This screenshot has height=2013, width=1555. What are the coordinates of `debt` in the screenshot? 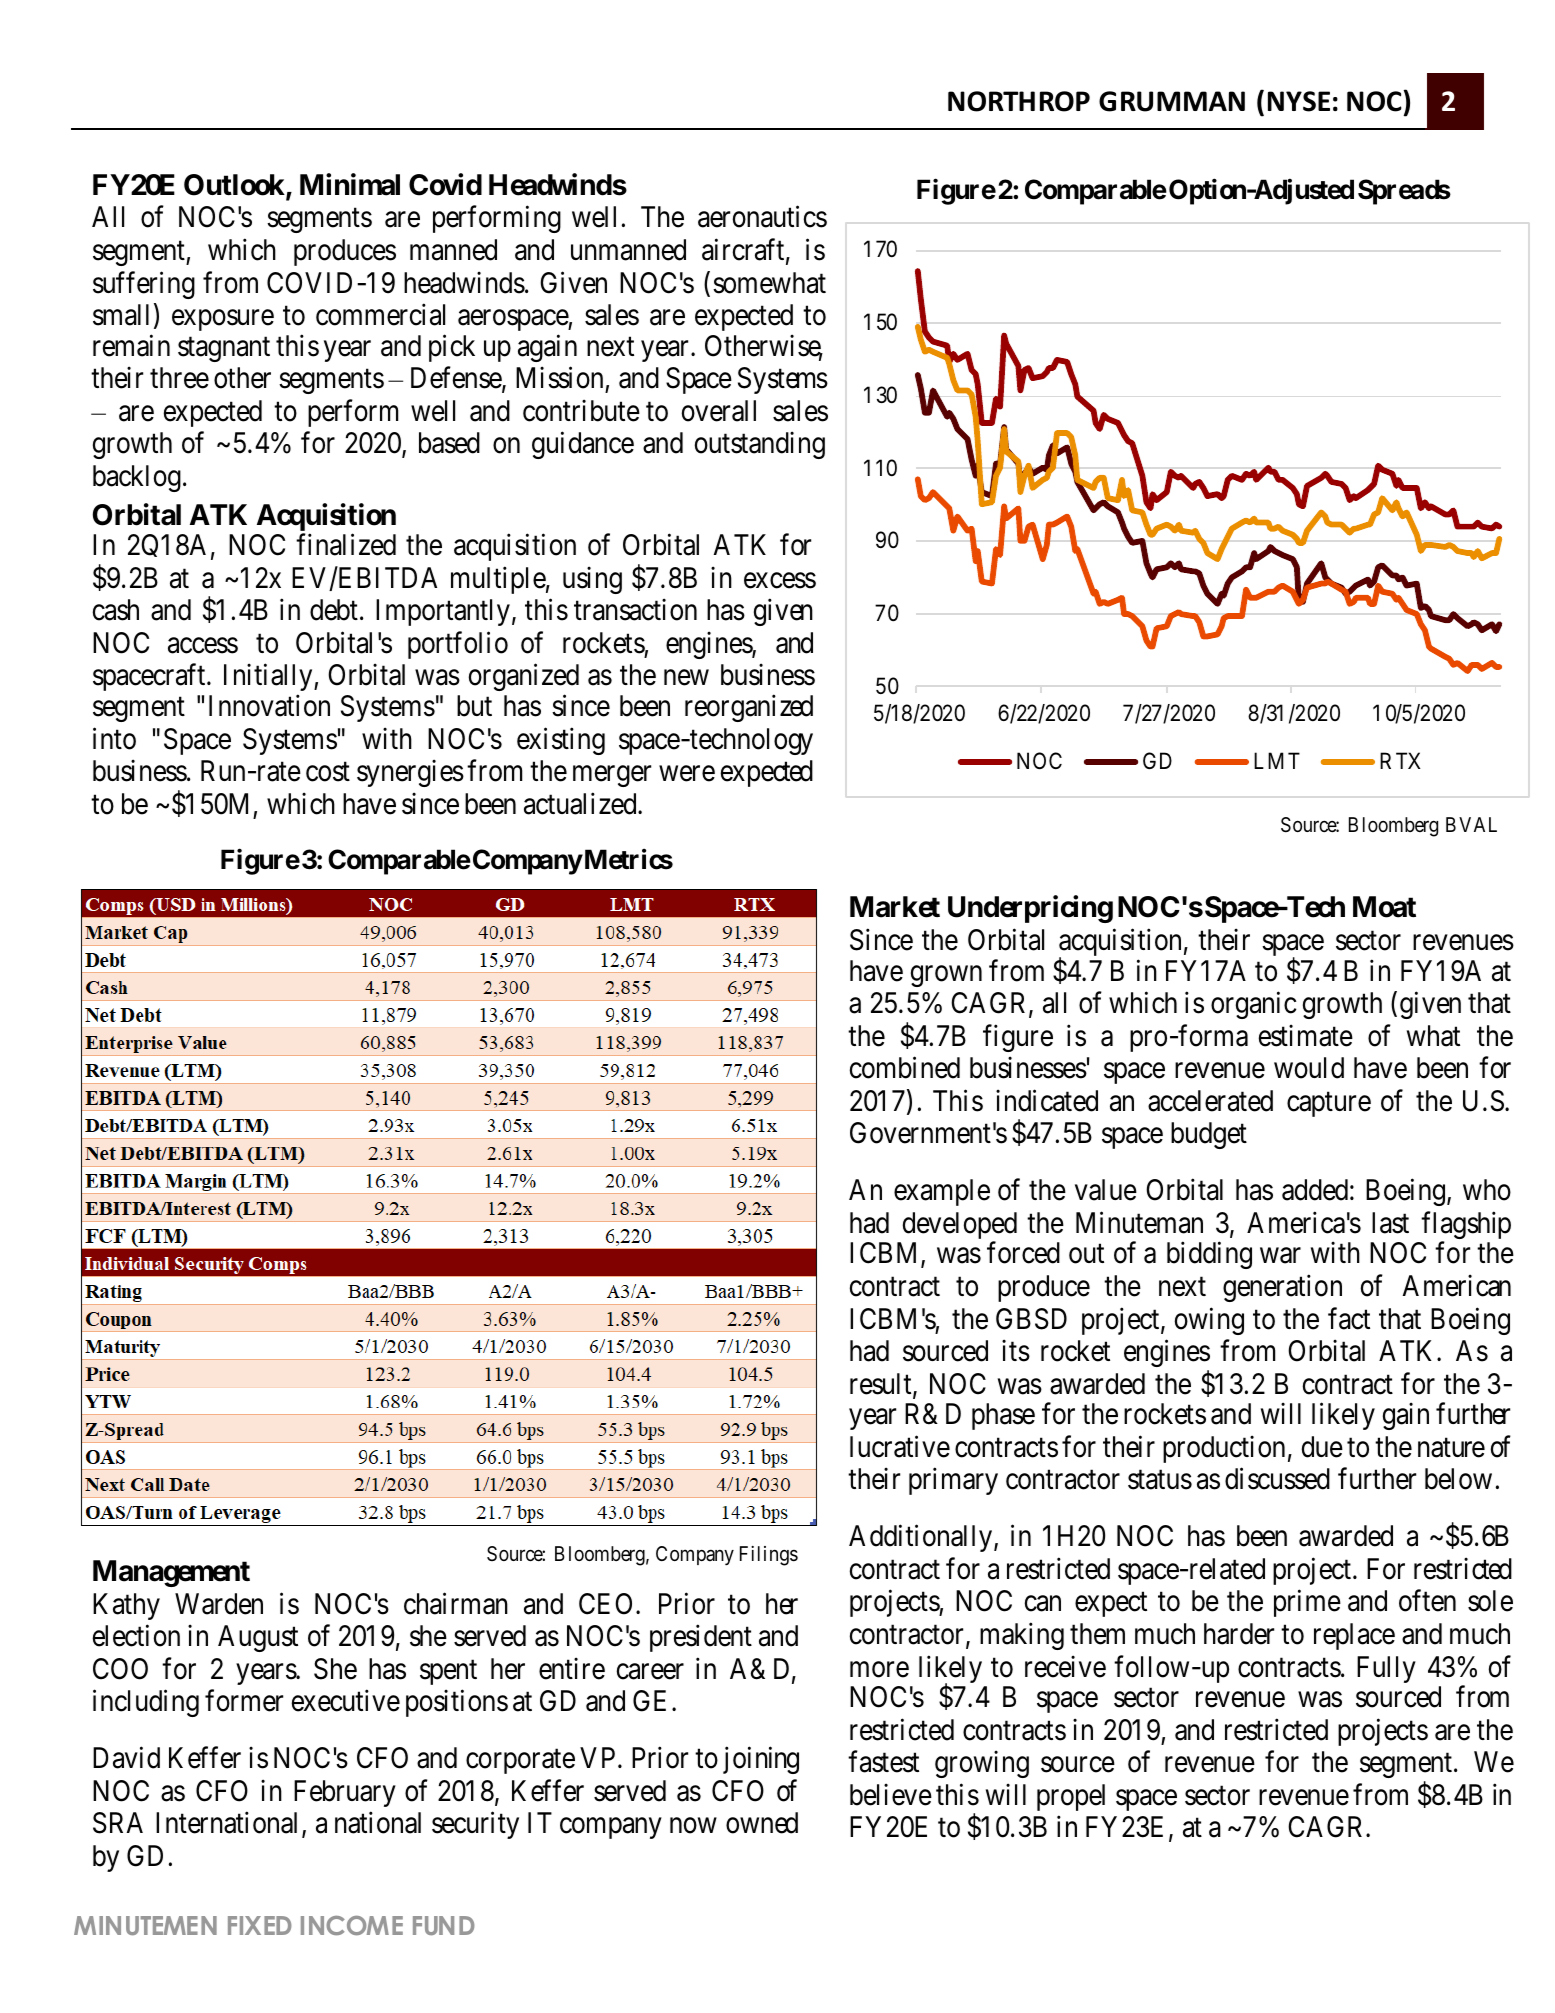 It's located at (334, 610).
